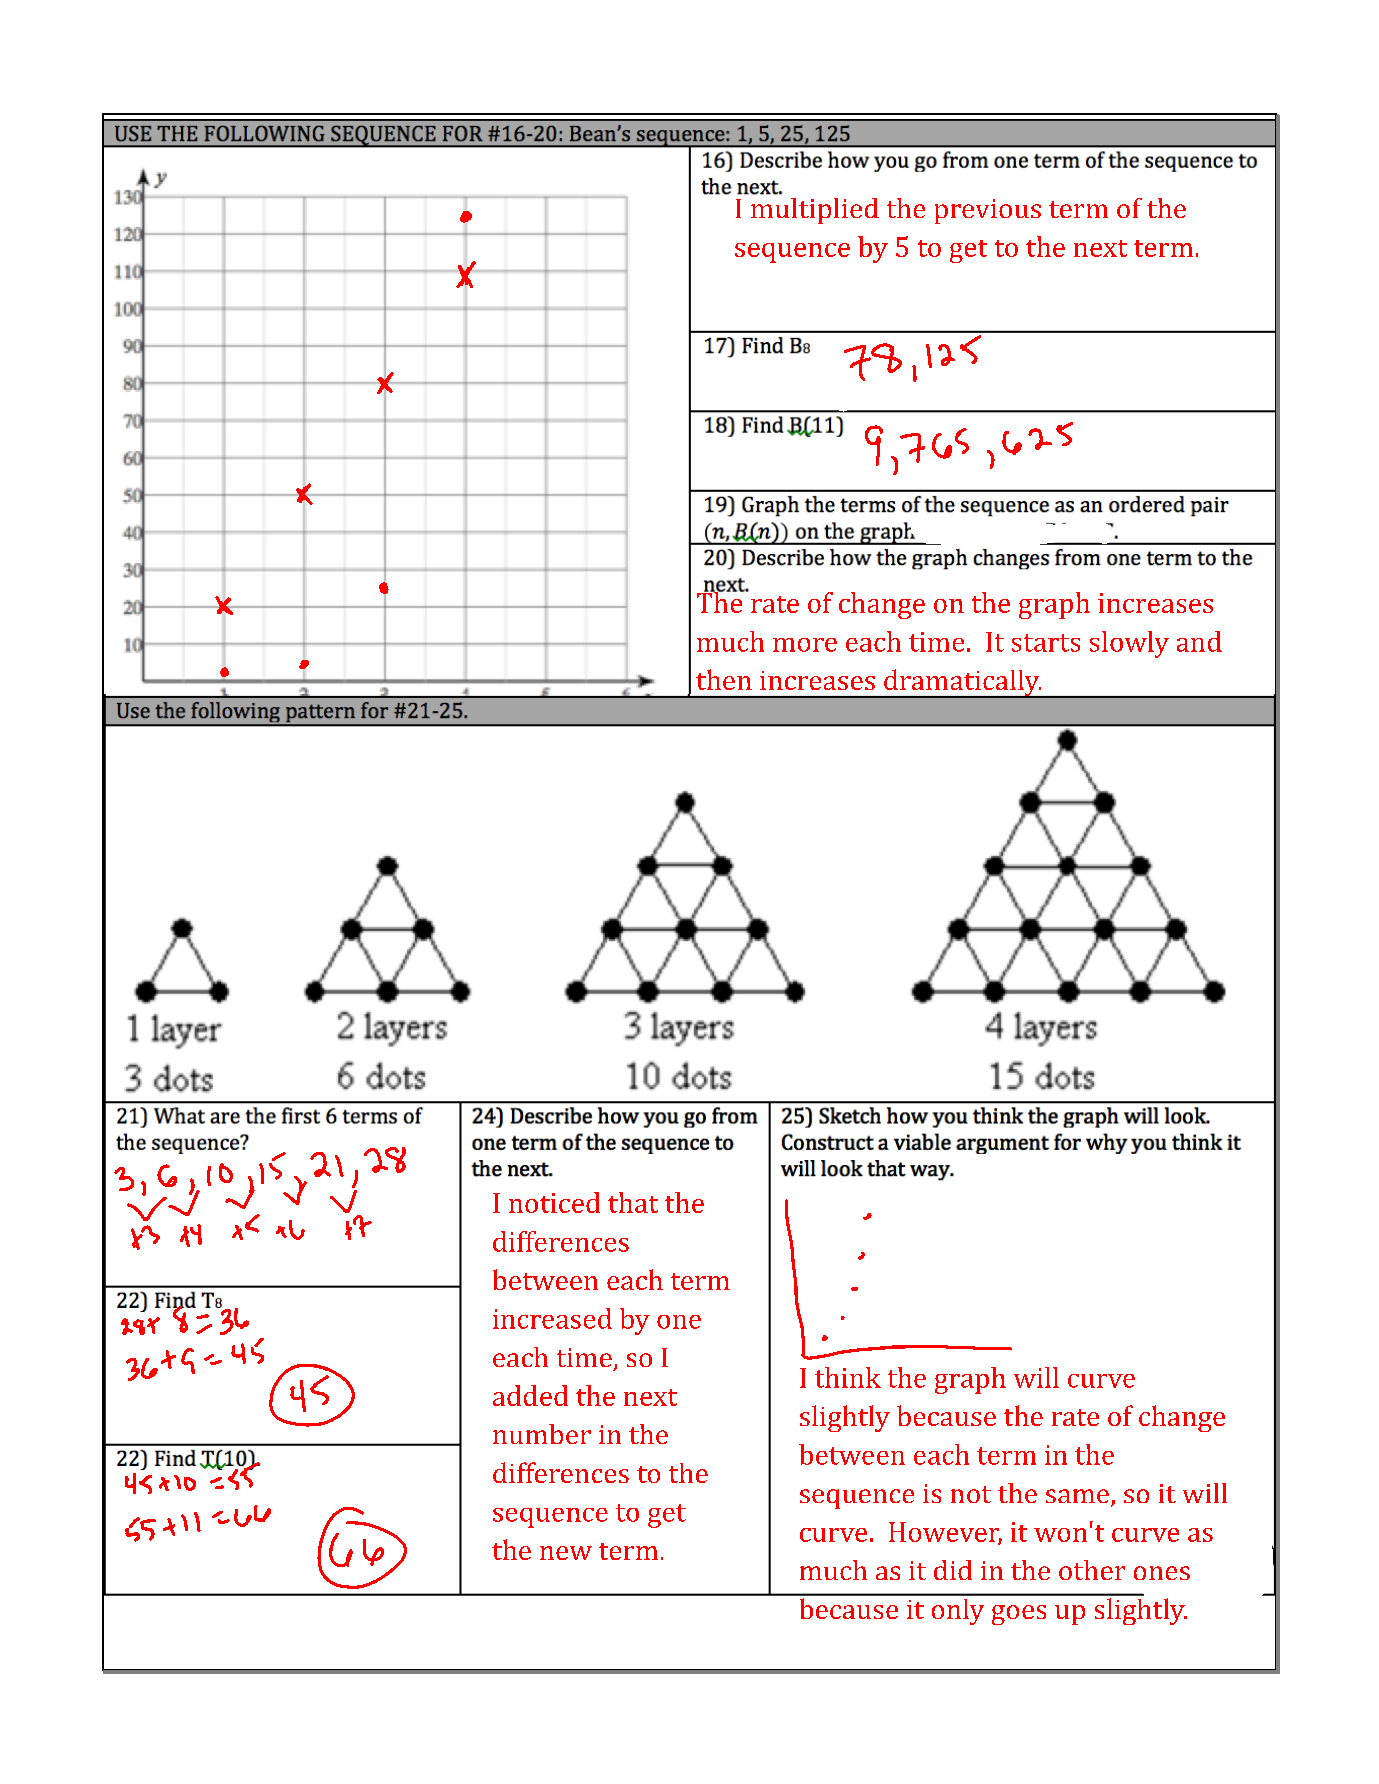 The height and width of the document is (1784, 1379). I want to click on think, so click(848, 1377).
